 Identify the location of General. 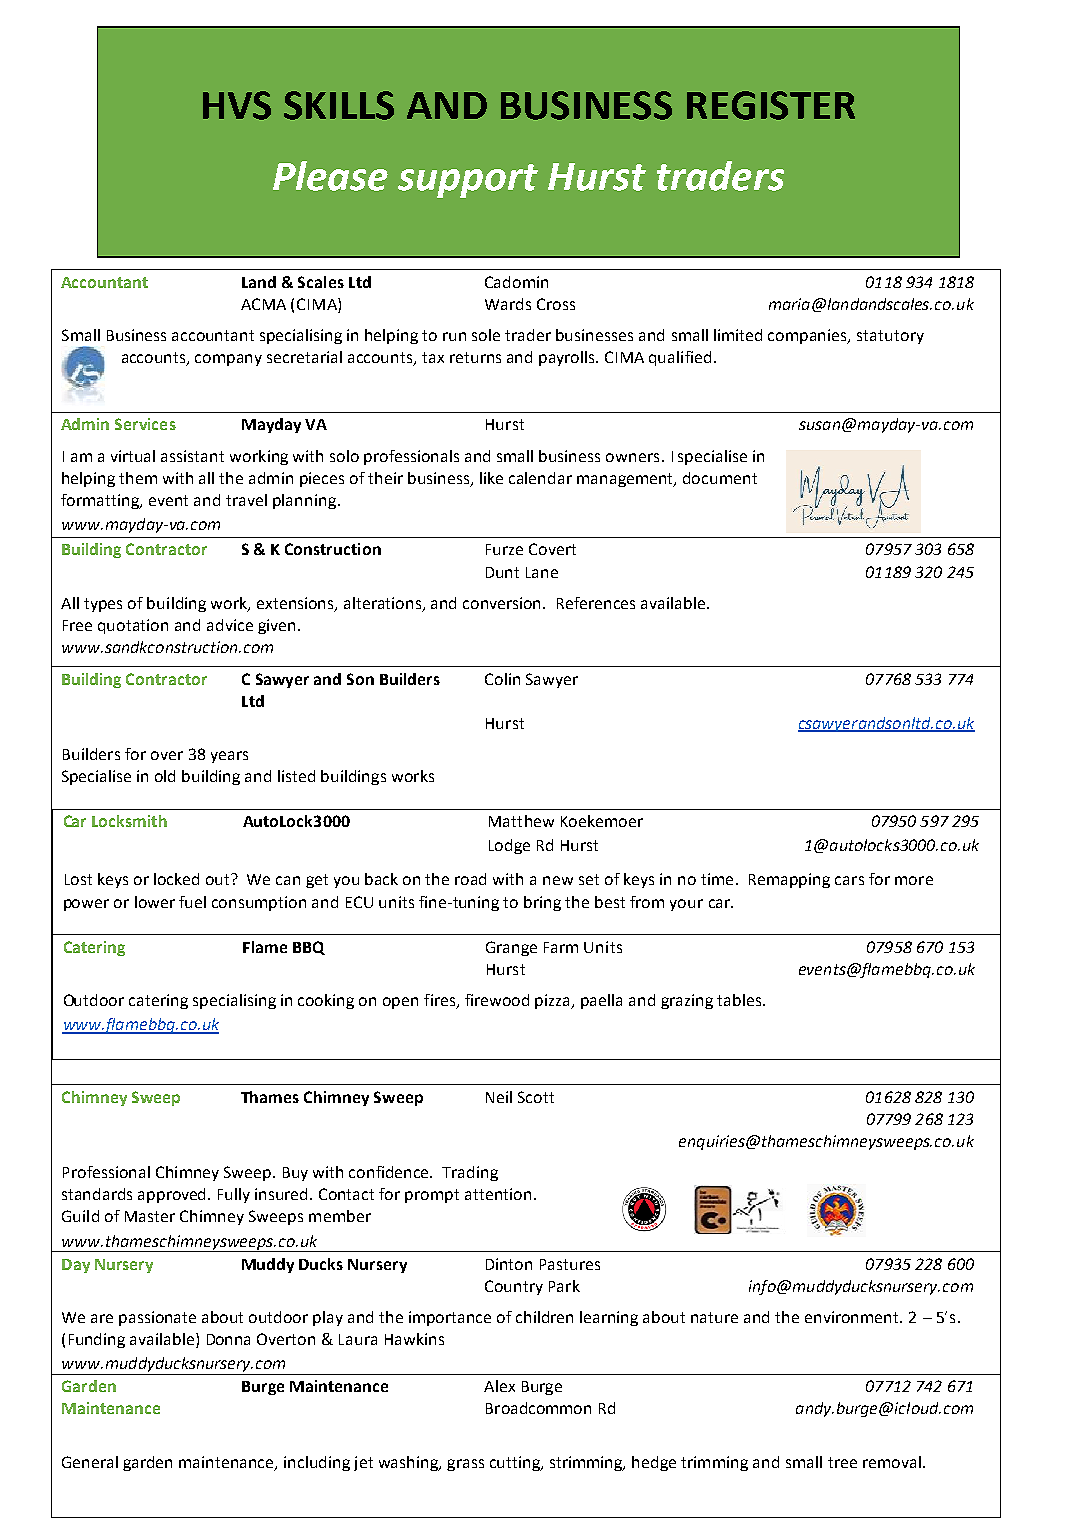
(90, 1462).
